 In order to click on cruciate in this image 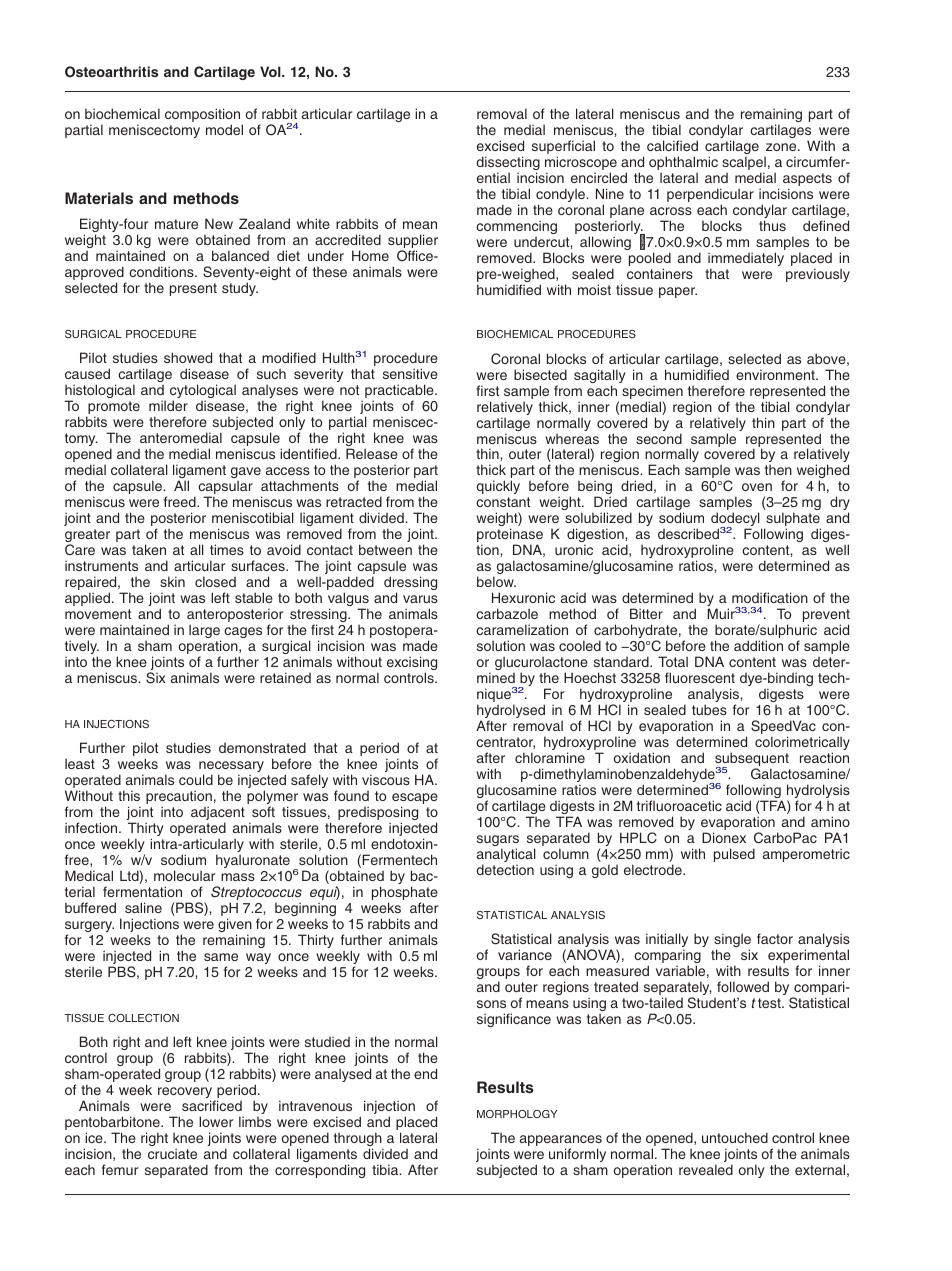, I will do `click(172, 1153)`.
